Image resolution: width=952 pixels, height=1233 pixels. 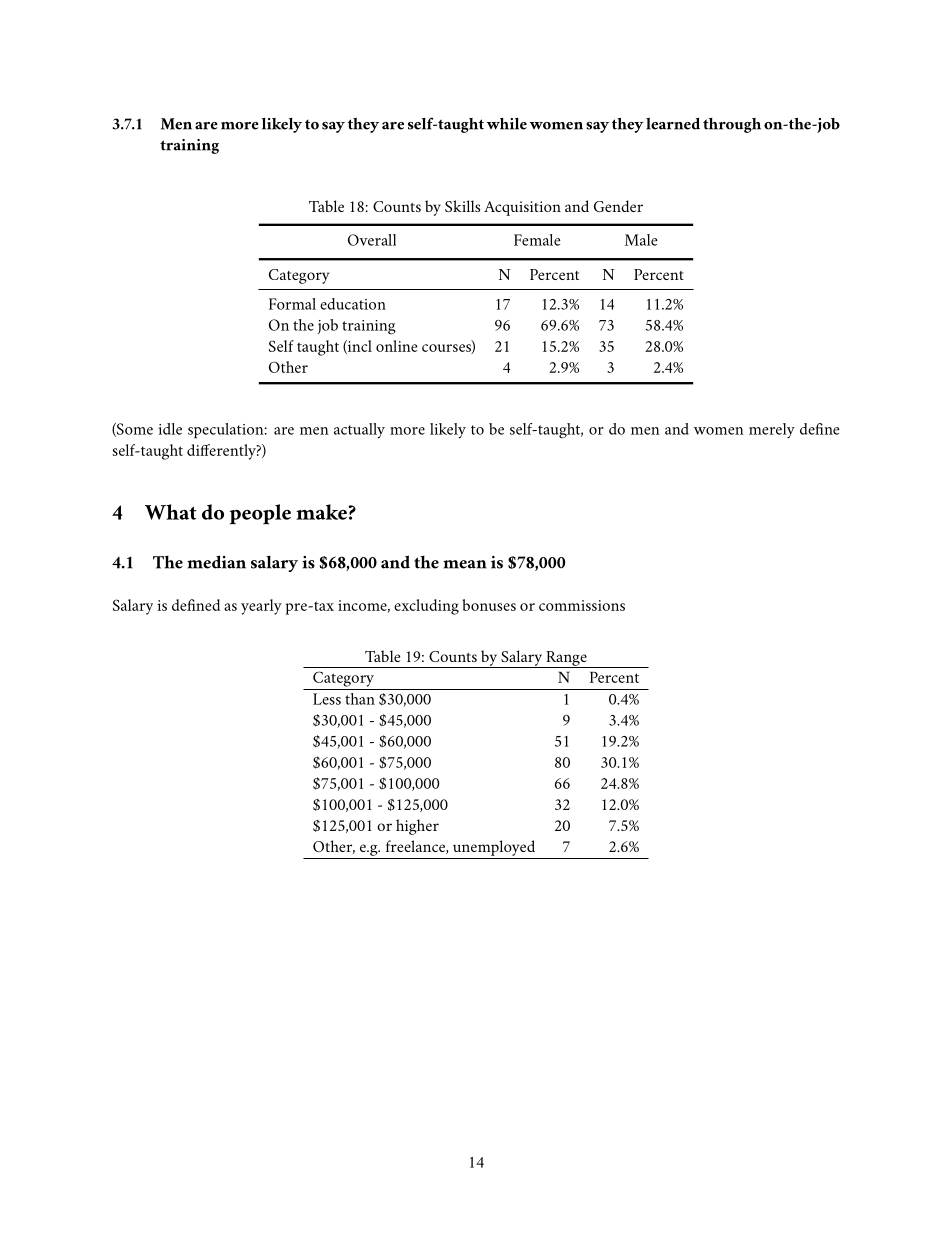 I want to click on Formal, so click(x=292, y=304).
